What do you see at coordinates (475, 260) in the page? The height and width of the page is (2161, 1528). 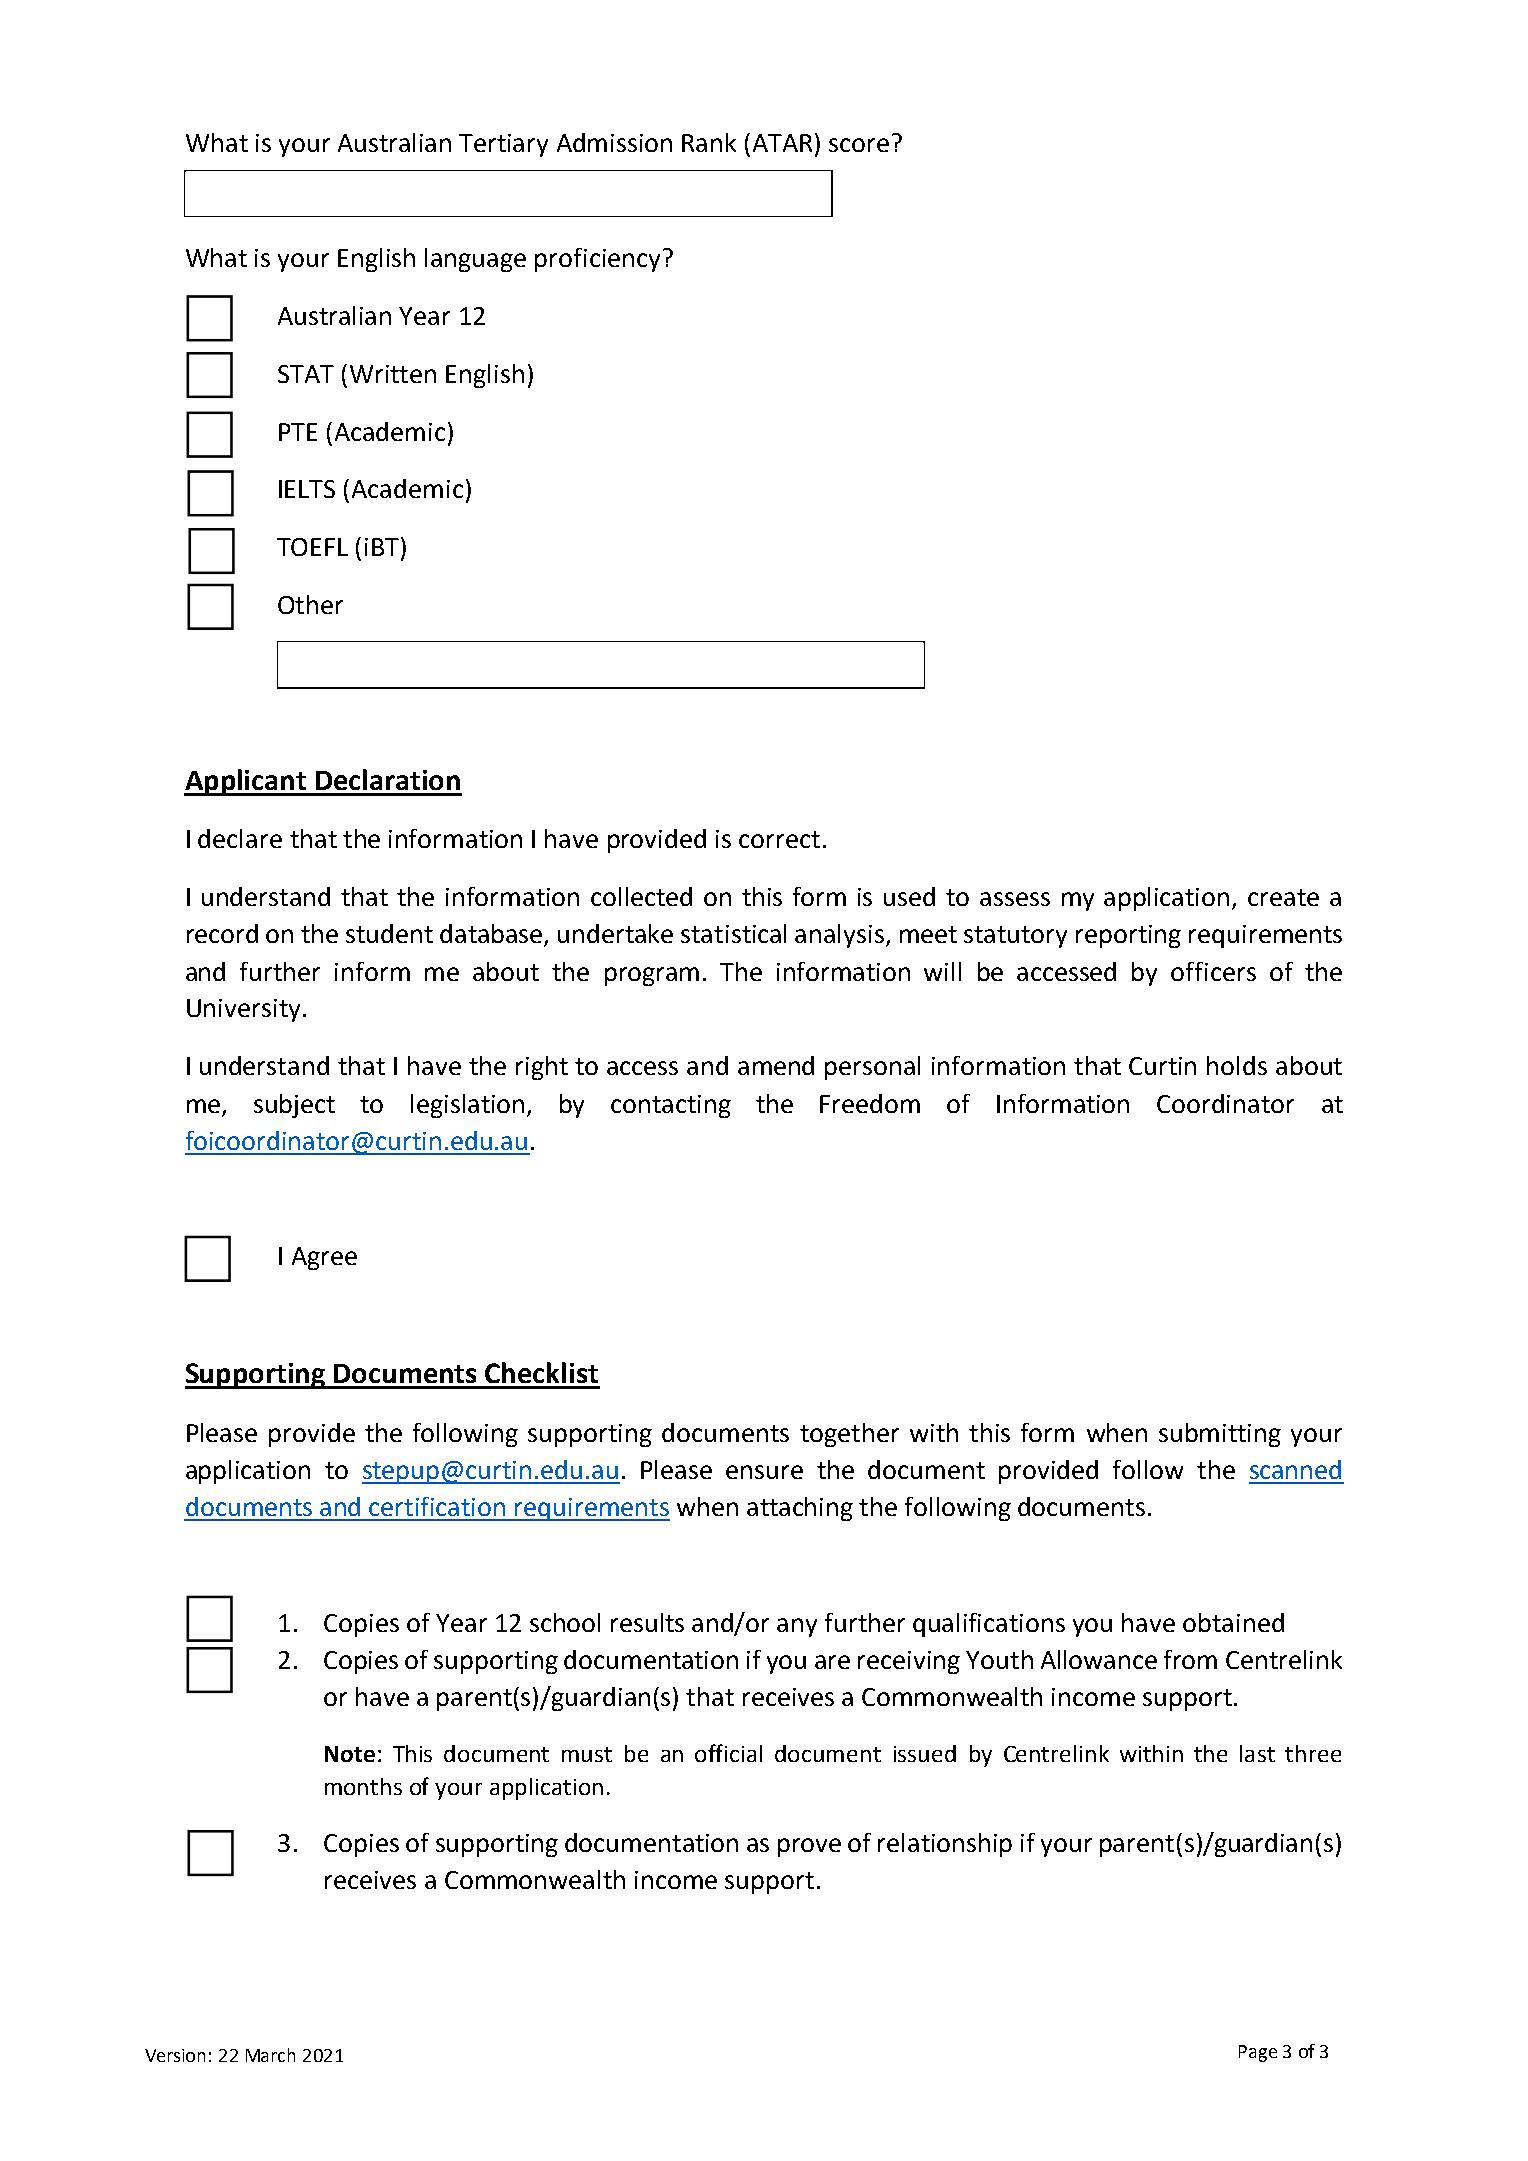 I see `language` at bounding box center [475, 260].
